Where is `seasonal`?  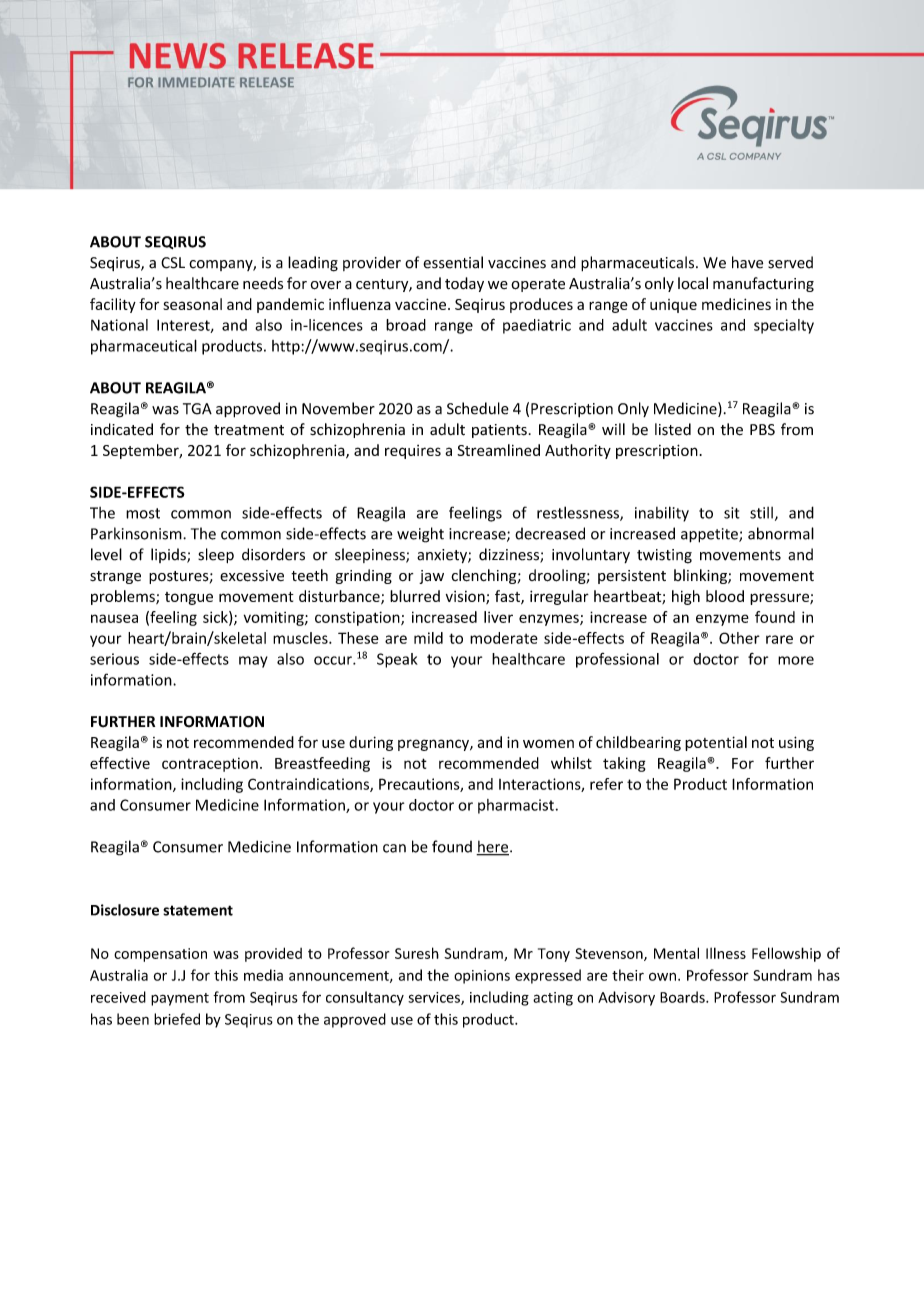
seasonal is located at coordinates (192, 304).
